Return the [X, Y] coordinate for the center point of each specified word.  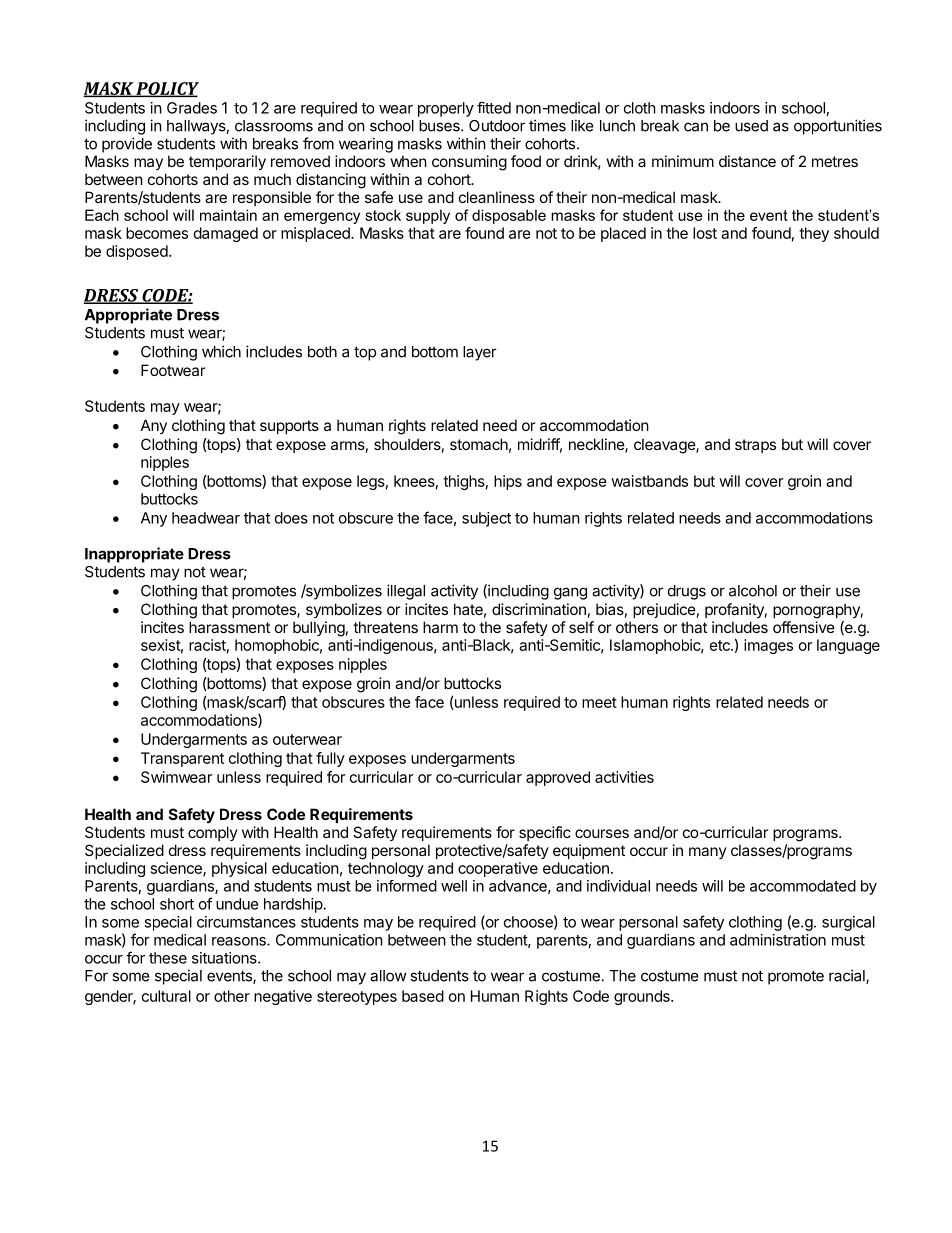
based [423, 996]
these [168, 958]
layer [480, 353]
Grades [192, 108]
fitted [494, 107]
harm [440, 627]
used [751, 126]
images [768, 646]
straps [755, 446]
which [221, 351]
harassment [229, 627]
